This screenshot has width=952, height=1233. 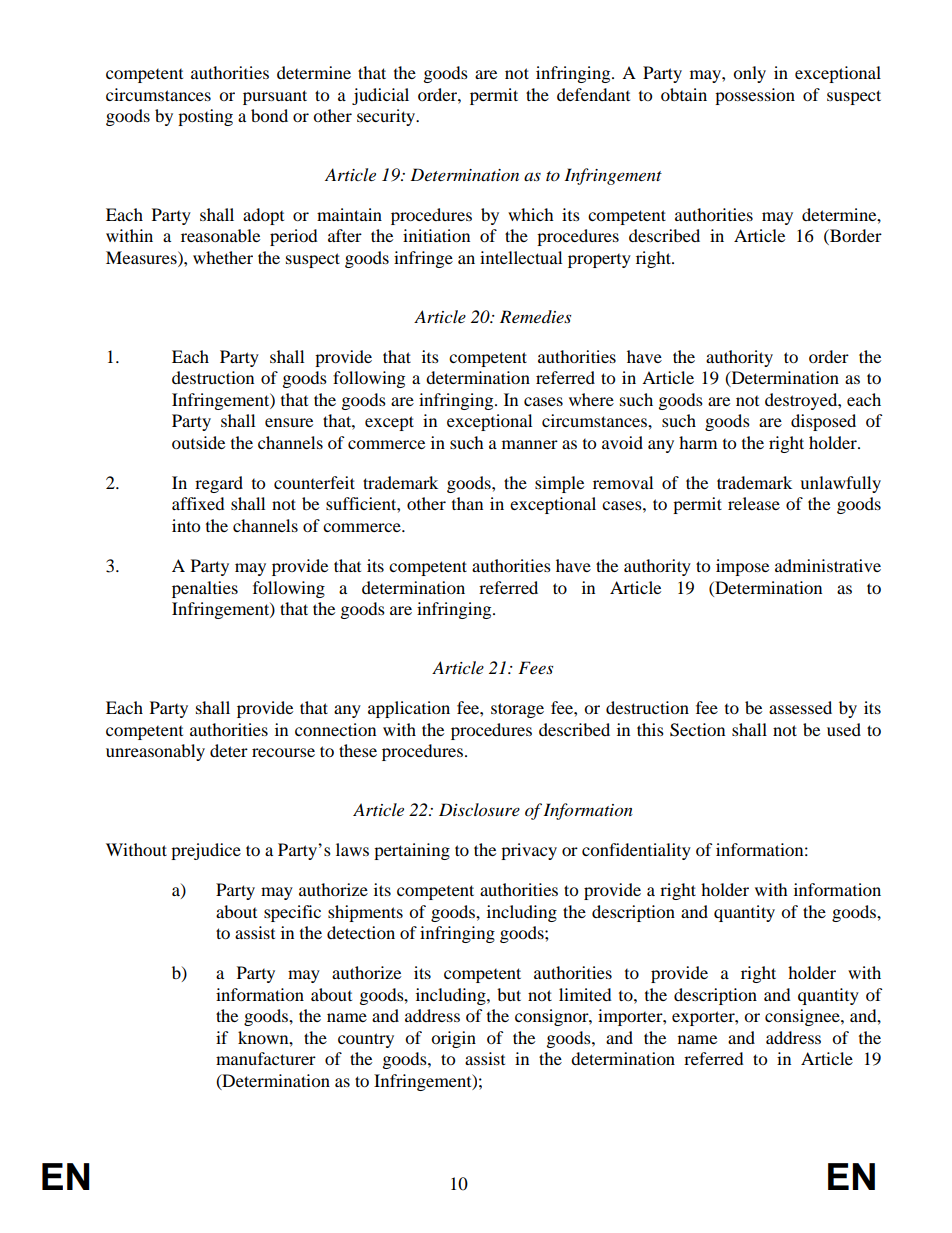 I want to click on possession, so click(x=755, y=96).
